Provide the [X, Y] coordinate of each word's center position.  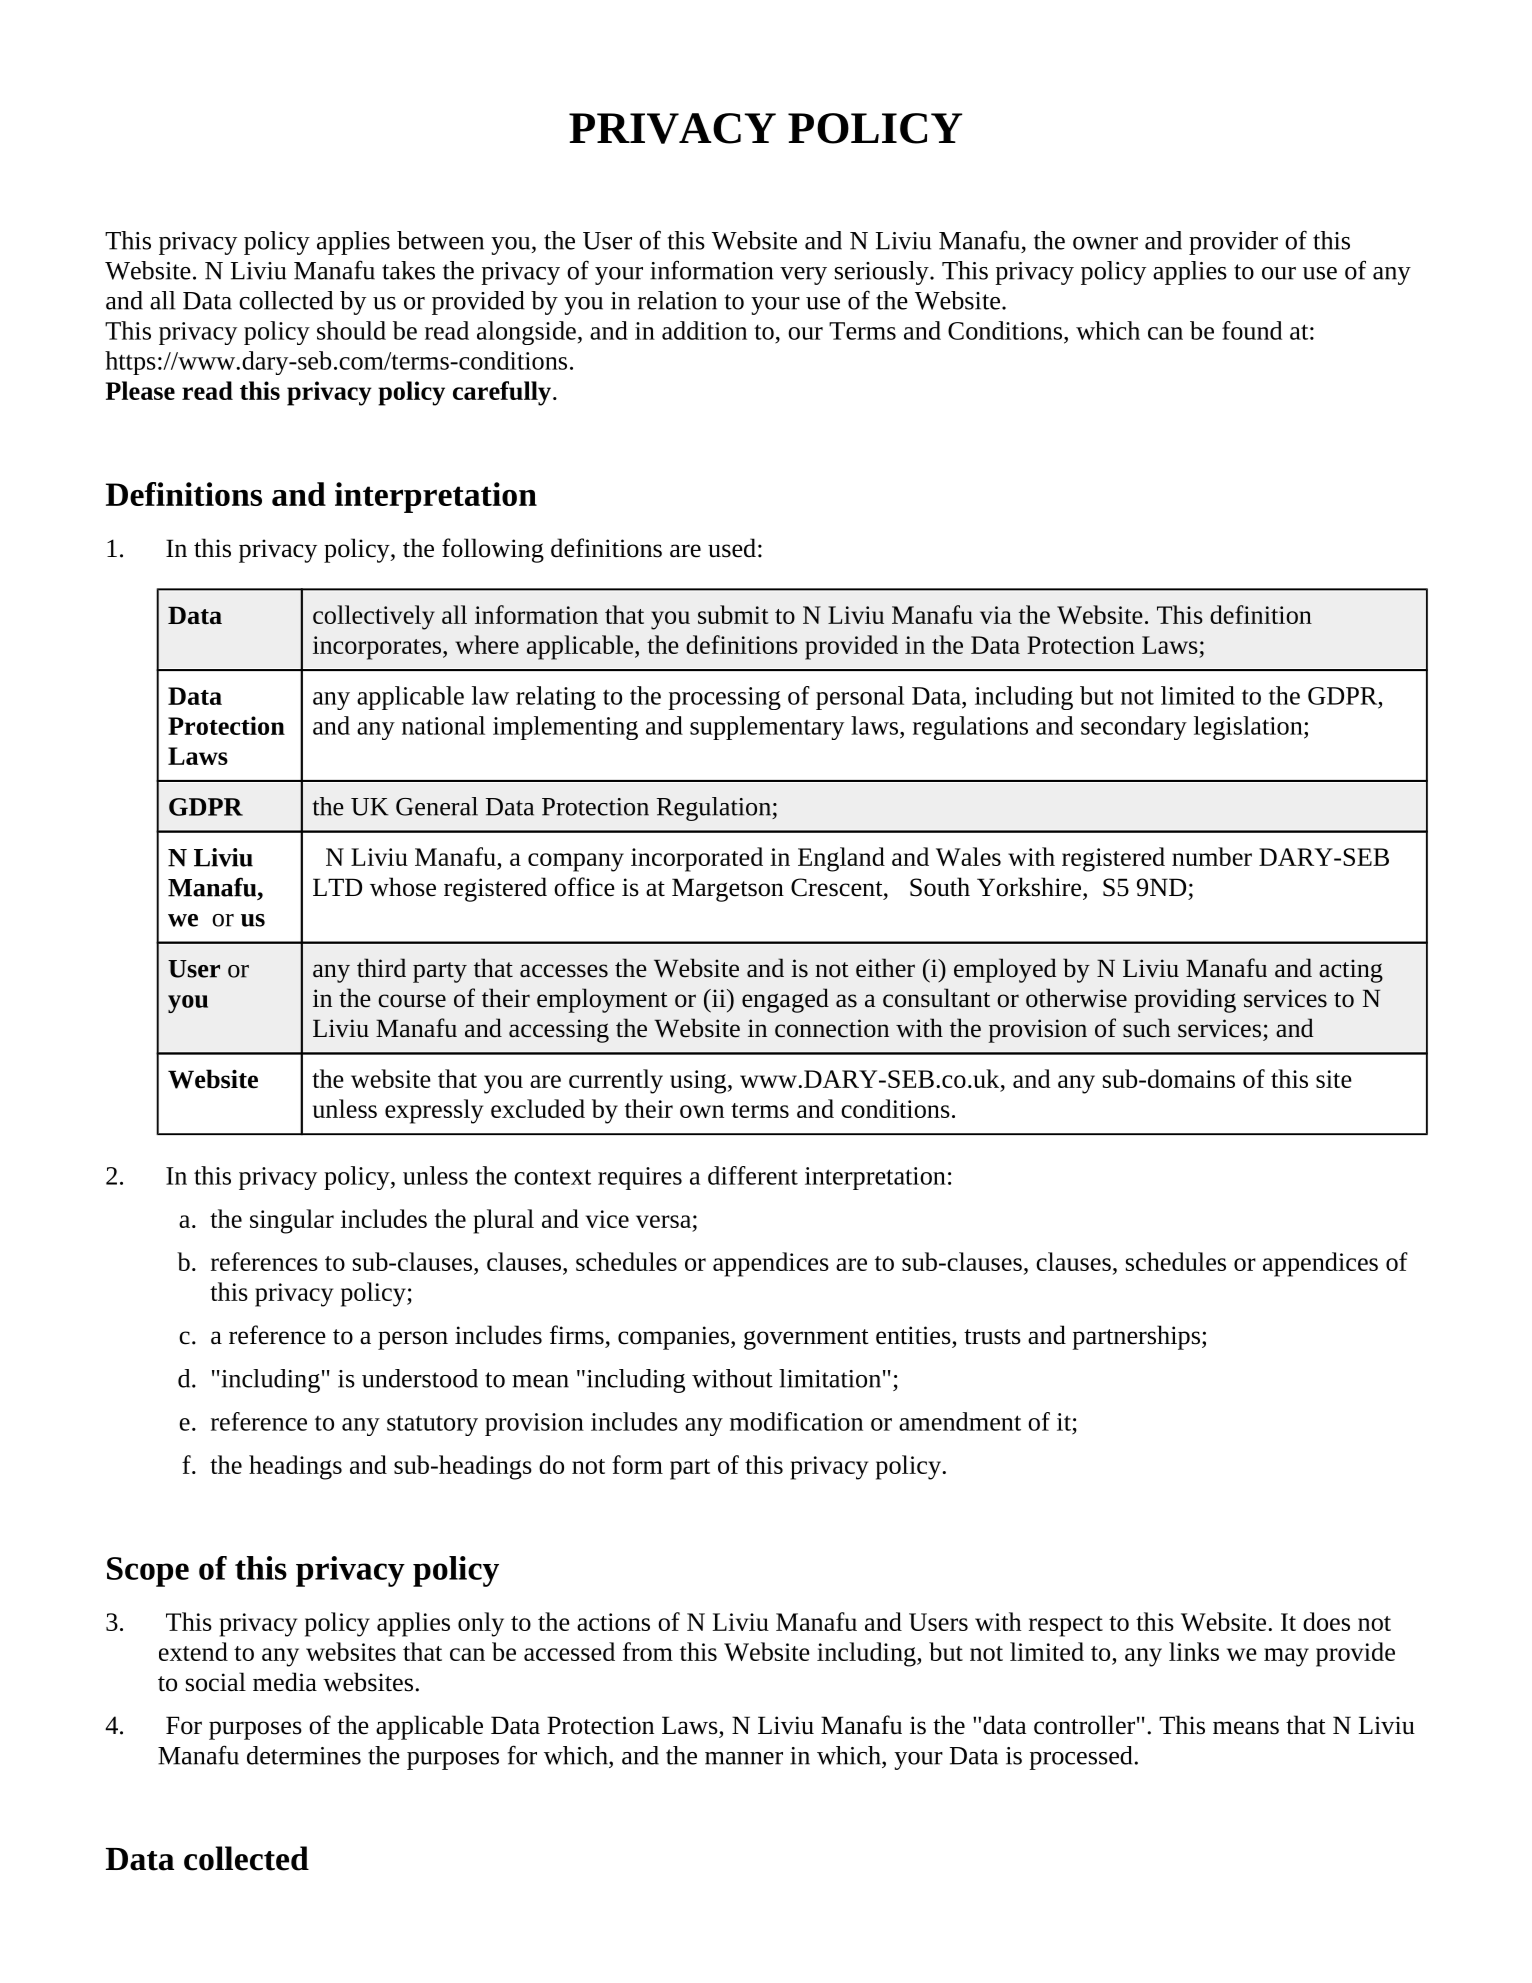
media [285, 1682]
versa [663, 1221]
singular [292, 1221]
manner [744, 1758]
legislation [1249, 728]
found [1252, 330]
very [803, 276]
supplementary [767, 728]
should [351, 330]
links [1194, 1651]
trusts [992, 1337]
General [437, 806]
